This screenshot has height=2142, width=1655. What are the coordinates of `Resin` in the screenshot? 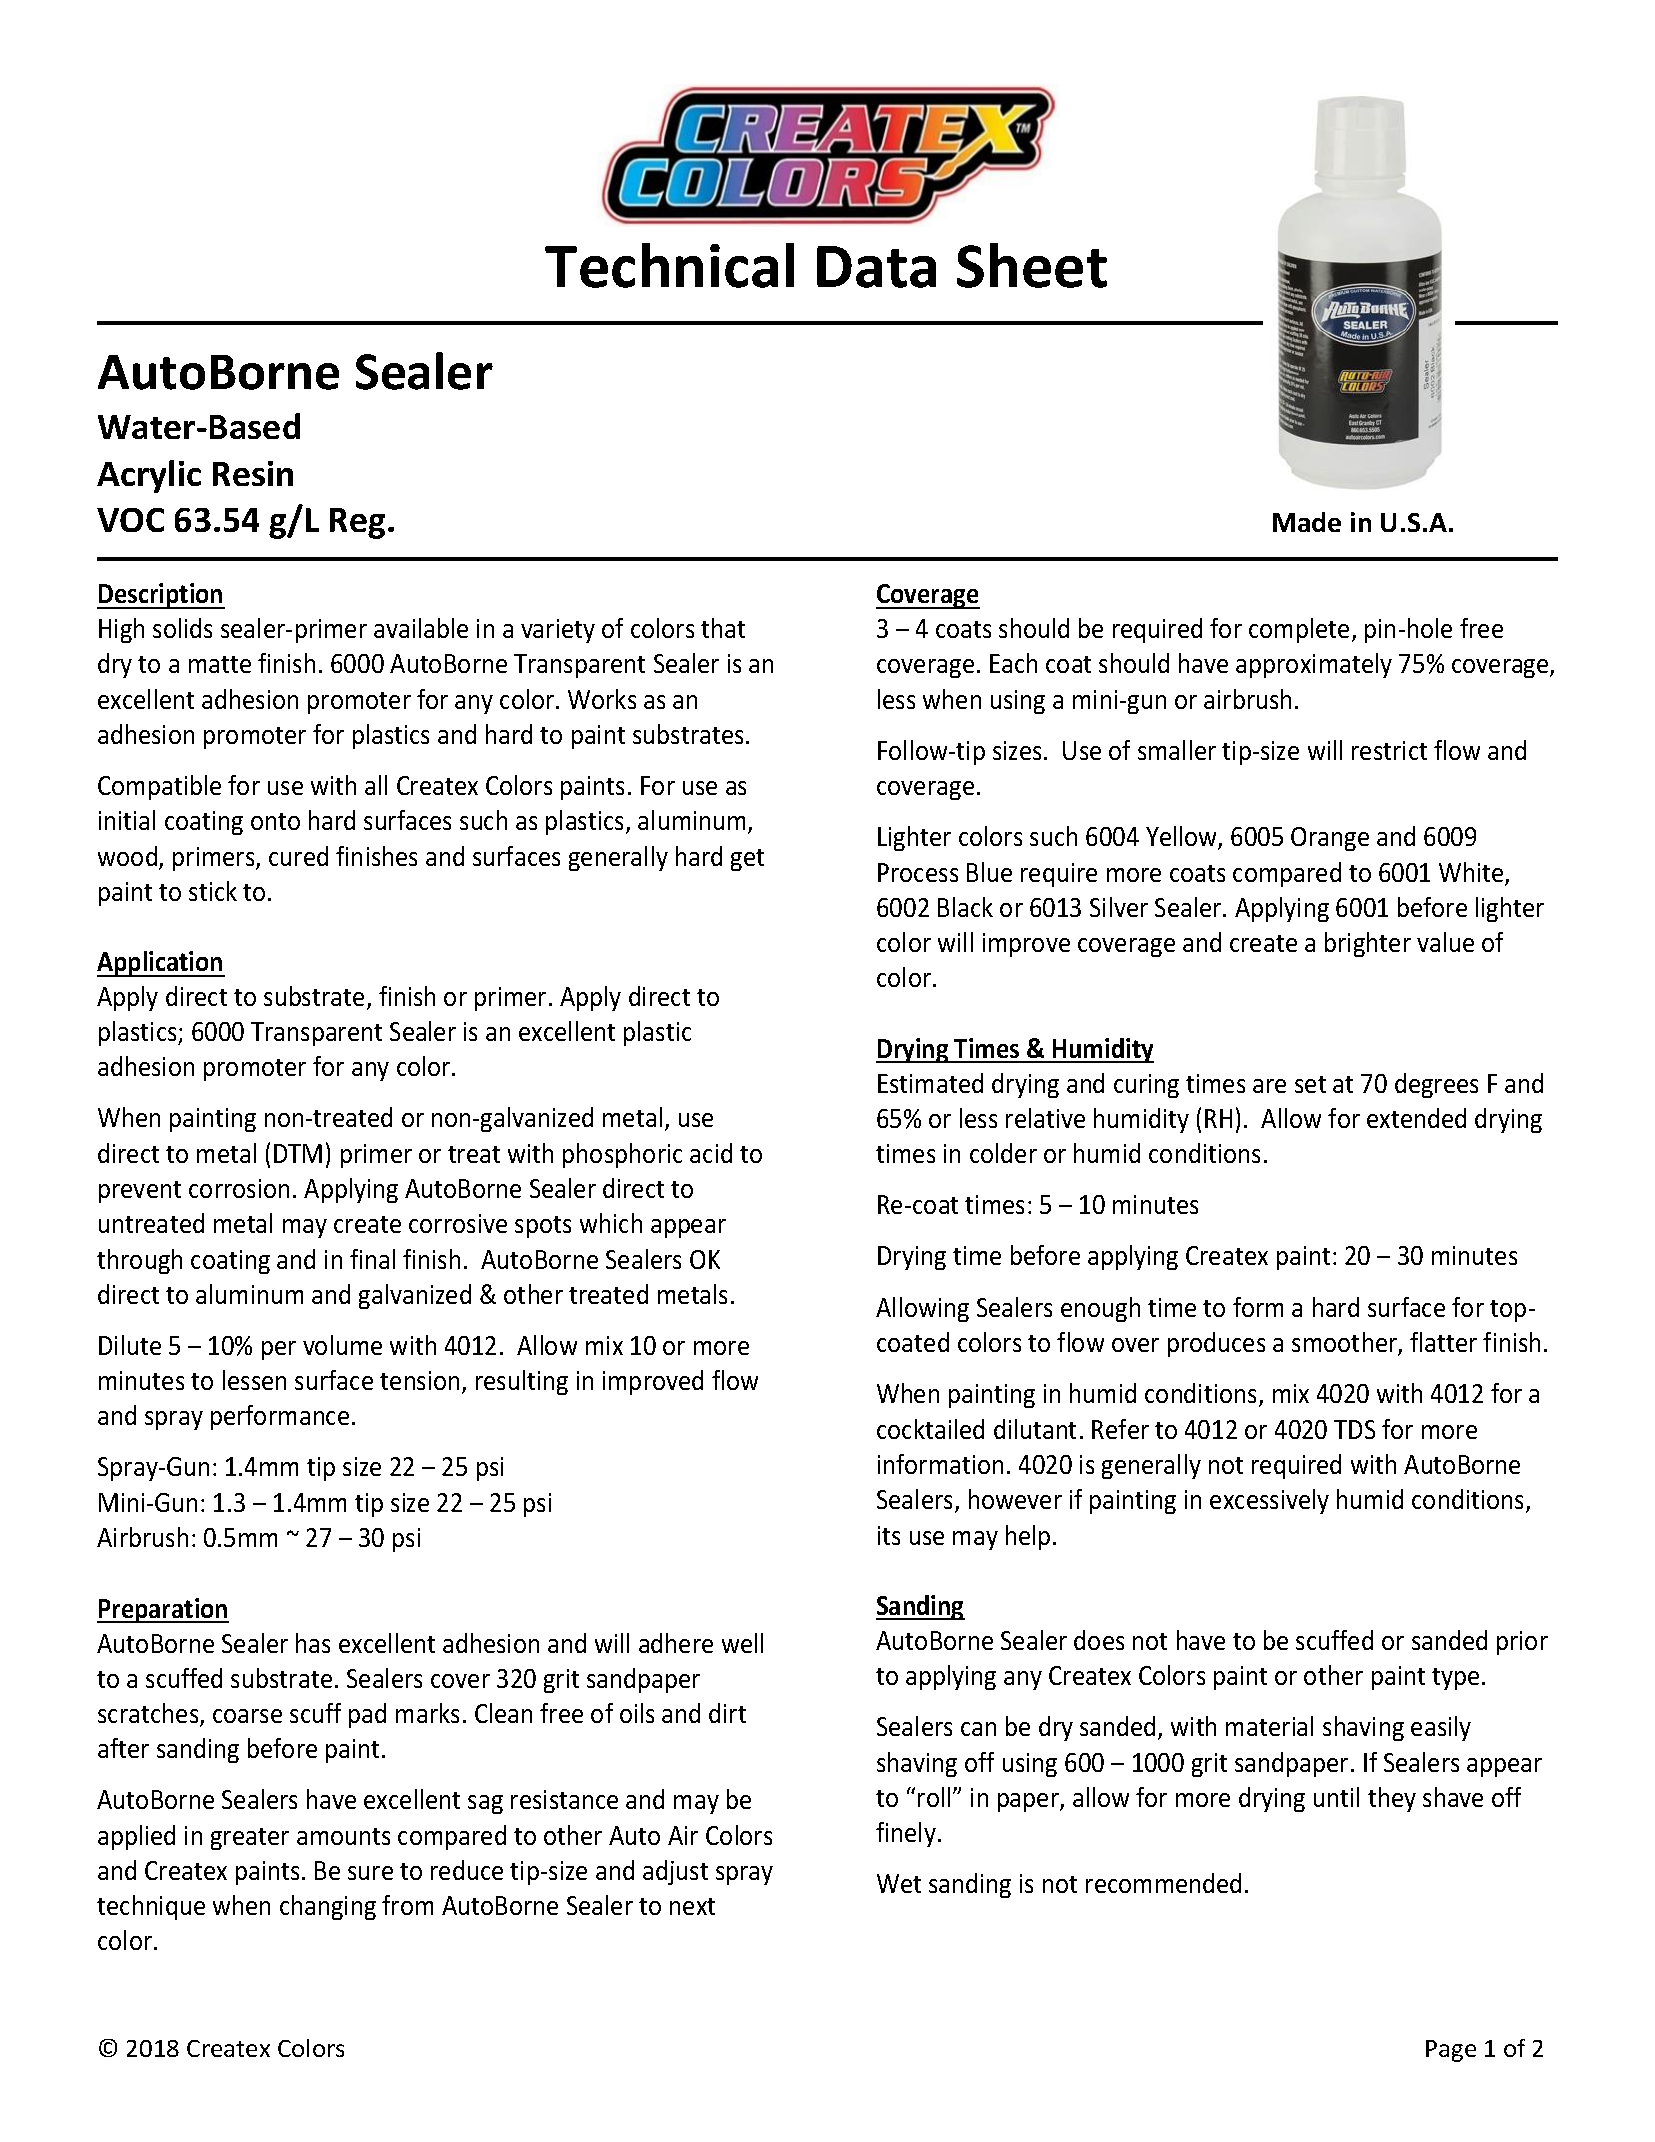 It's located at (253, 473).
